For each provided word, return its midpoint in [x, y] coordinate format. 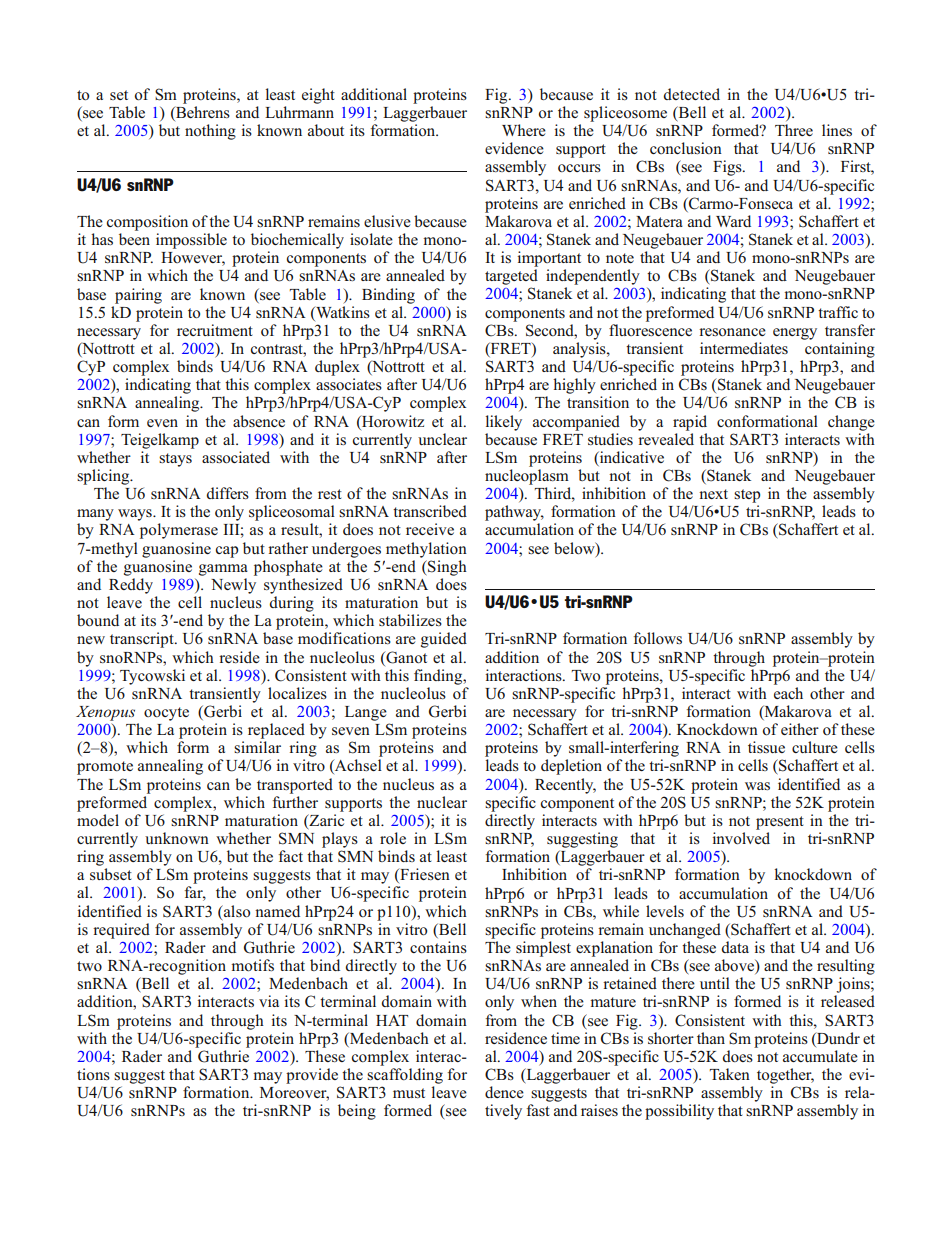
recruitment [215, 330]
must [409, 1093]
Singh [446, 568]
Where [524, 130]
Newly [233, 586]
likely [504, 423]
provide [312, 1076]
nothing [210, 132]
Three [794, 130]
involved [741, 838]
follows [658, 638]
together [785, 1076]
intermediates [744, 348]
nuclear [442, 802]
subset [111, 874]
